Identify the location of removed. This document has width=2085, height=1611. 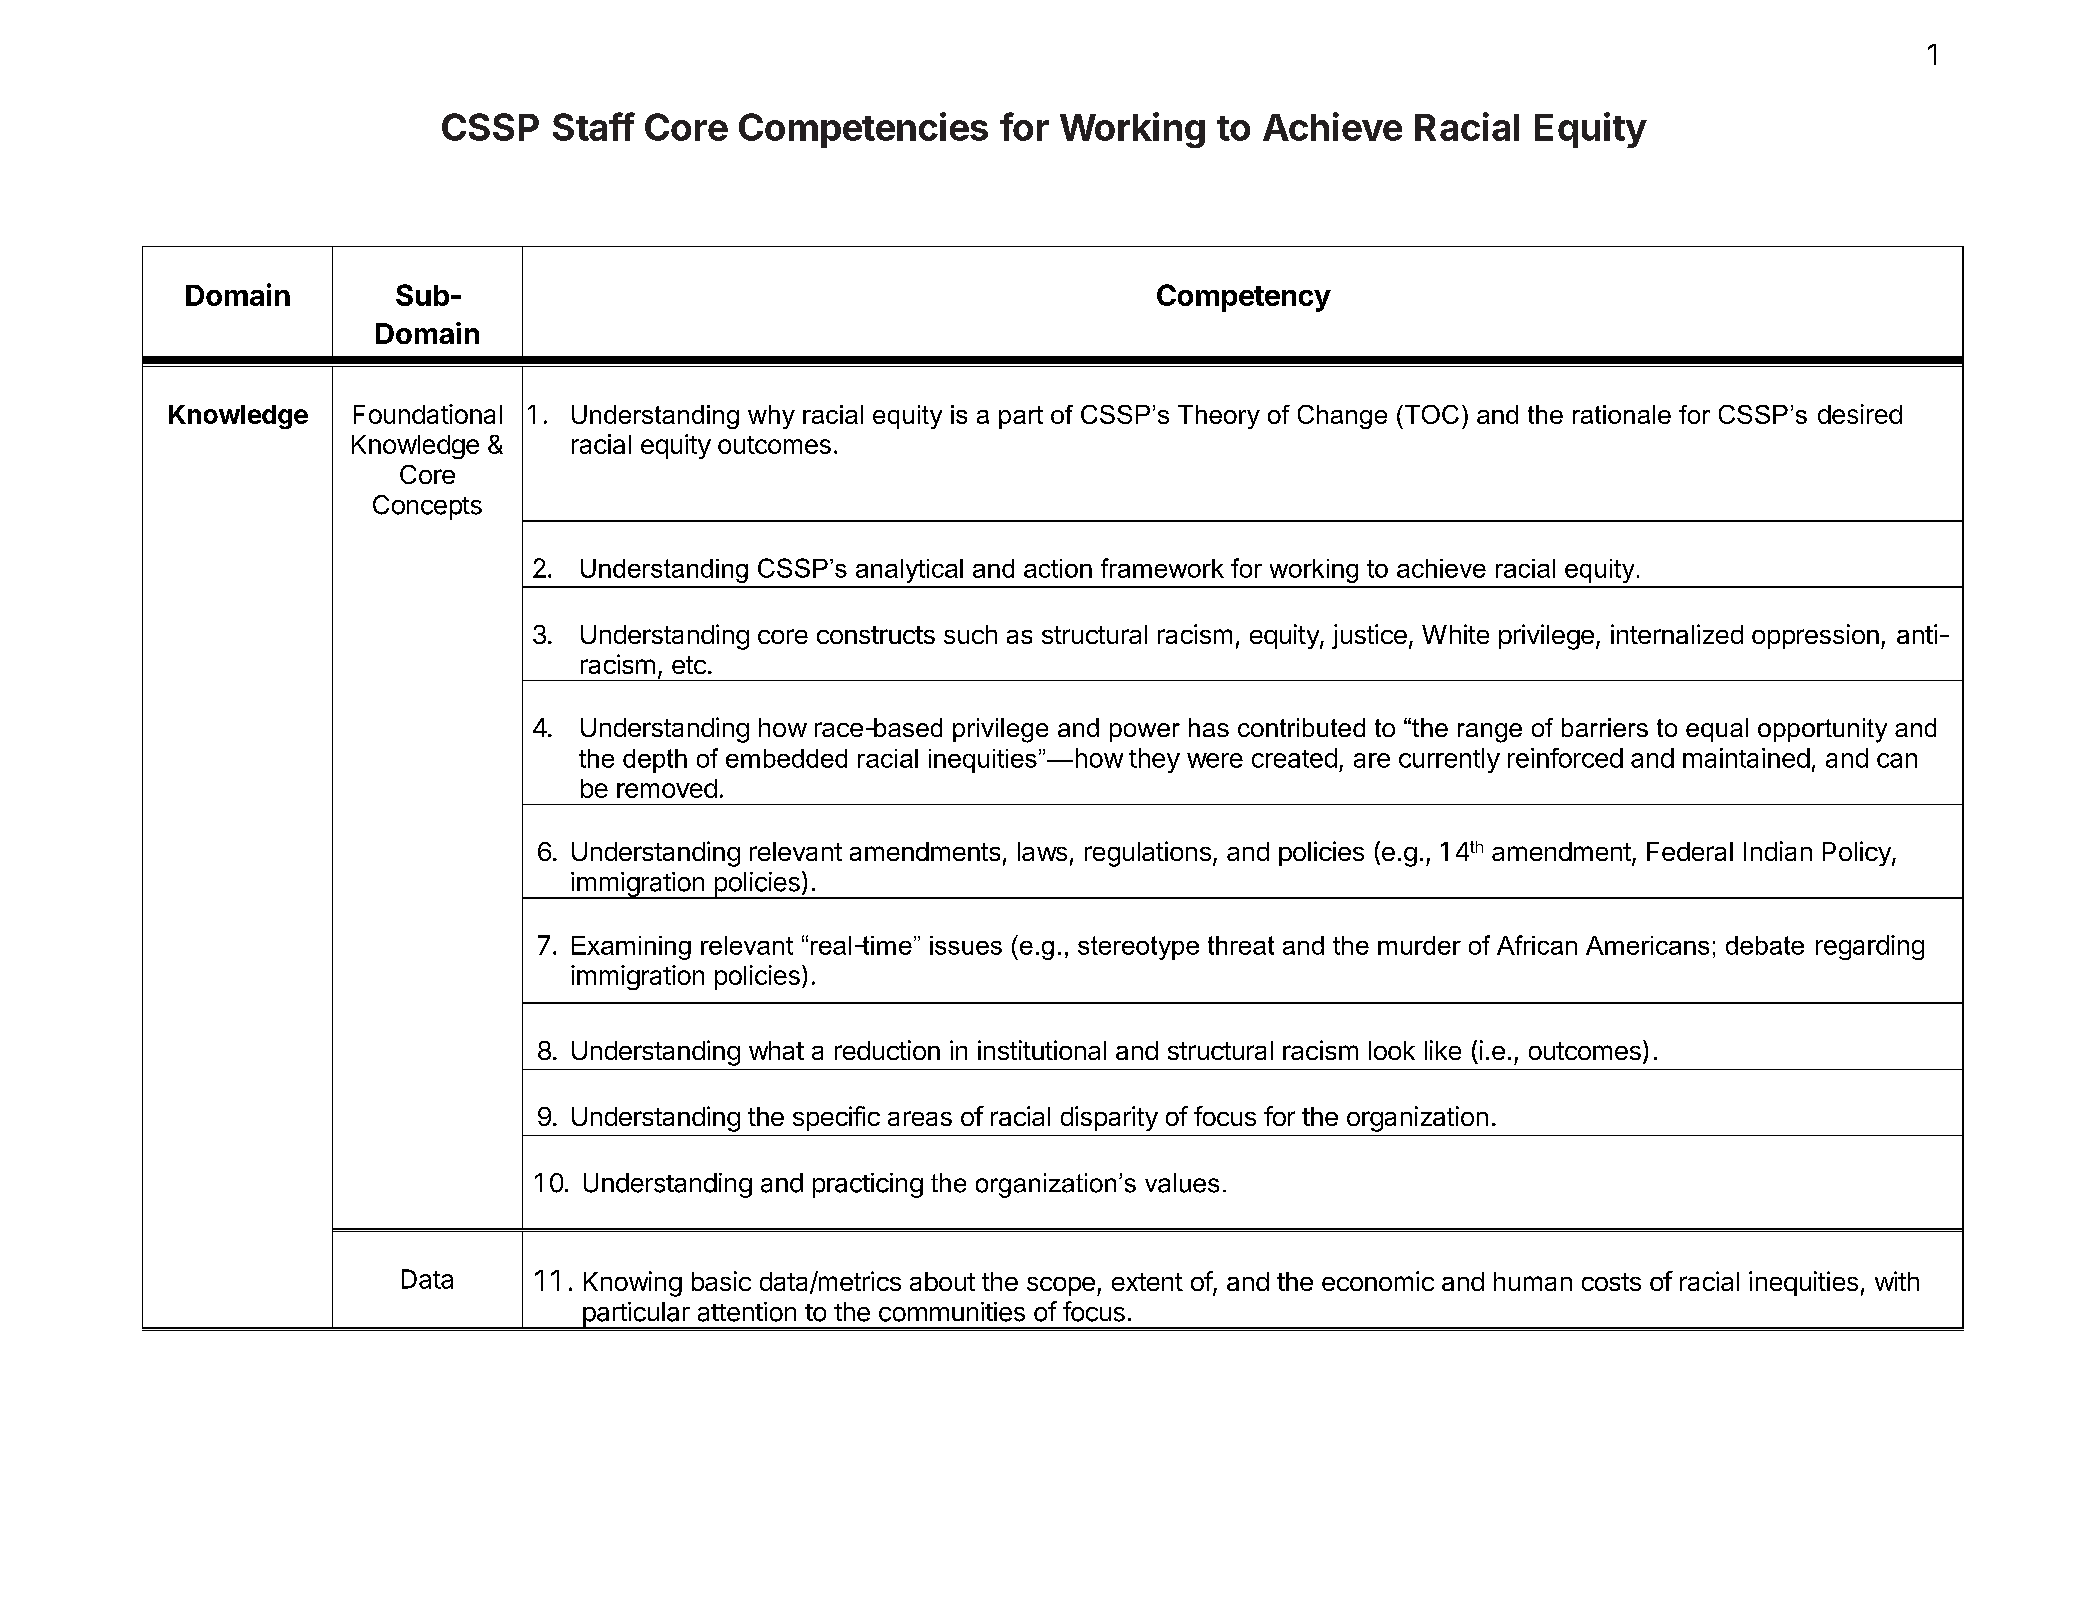
(667, 788).
